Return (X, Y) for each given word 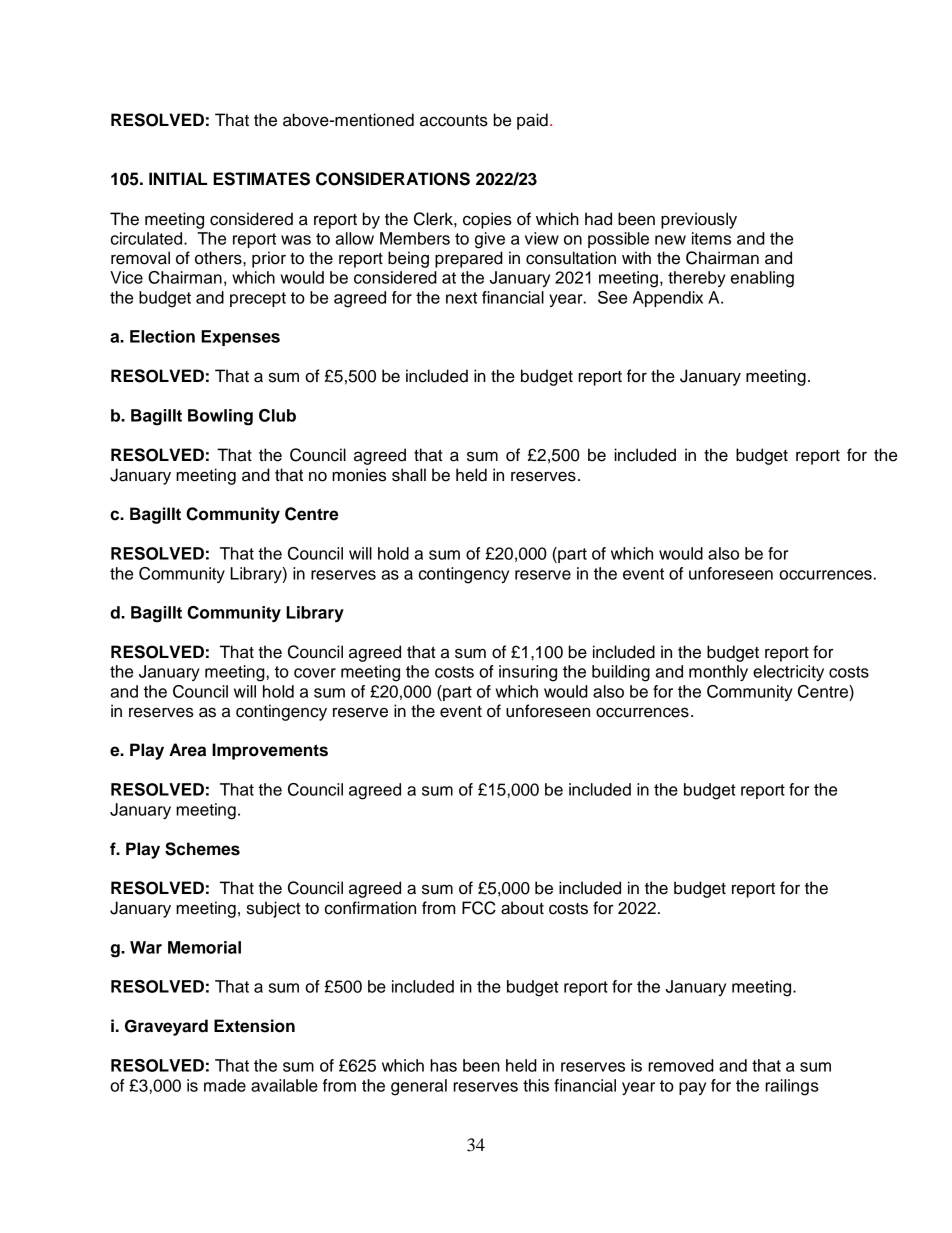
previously (699, 220)
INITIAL (178, 178)
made (225, 1085)
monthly (718, 673)
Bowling (220, 417)
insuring (528, 673)
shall (409, 475)
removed (681, 1065)
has (443, 1065)
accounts (454, 121)
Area (187, 750)
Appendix (668, 299)
